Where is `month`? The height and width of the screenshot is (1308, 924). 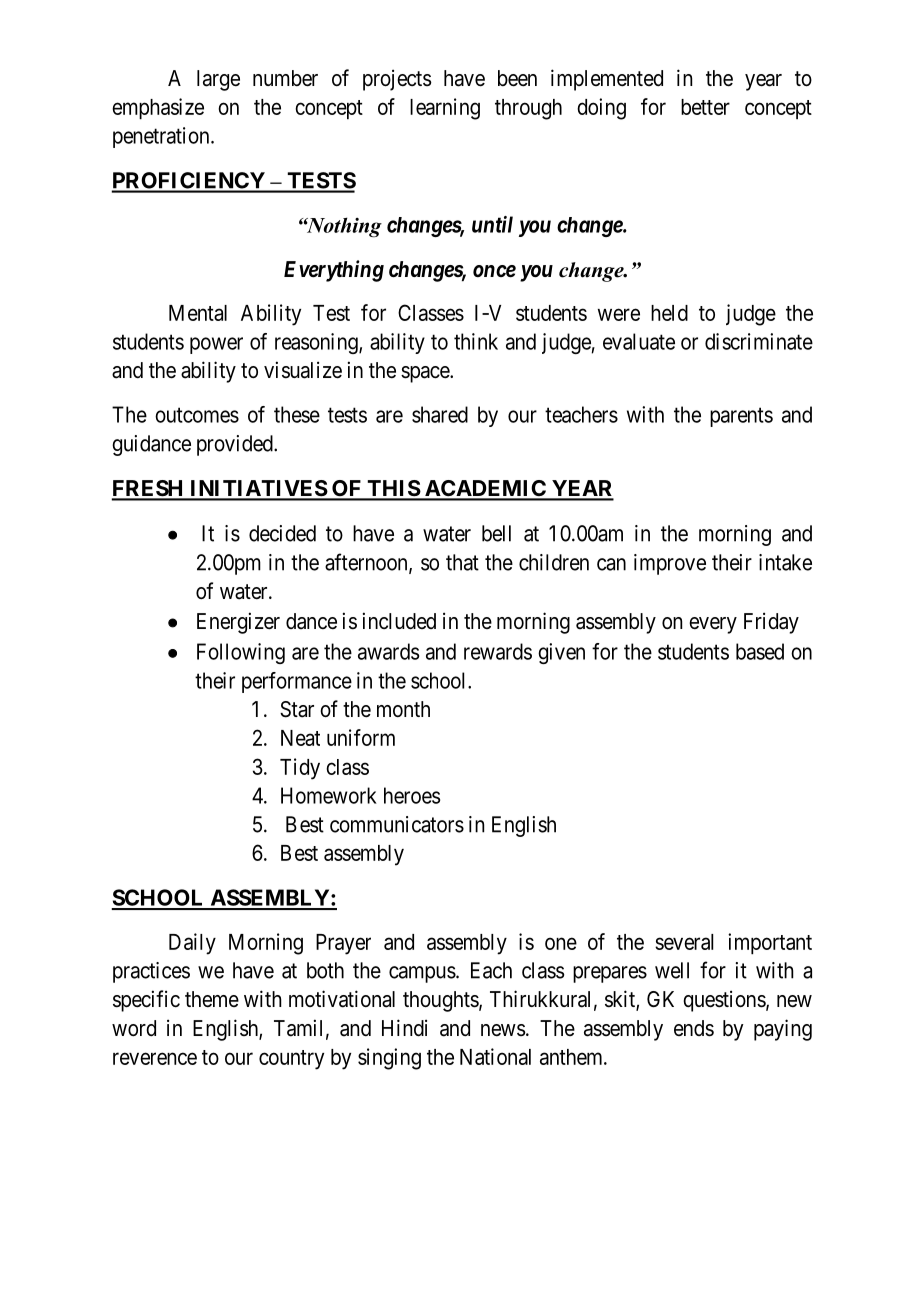 month is located at coordinates (403, 709).
